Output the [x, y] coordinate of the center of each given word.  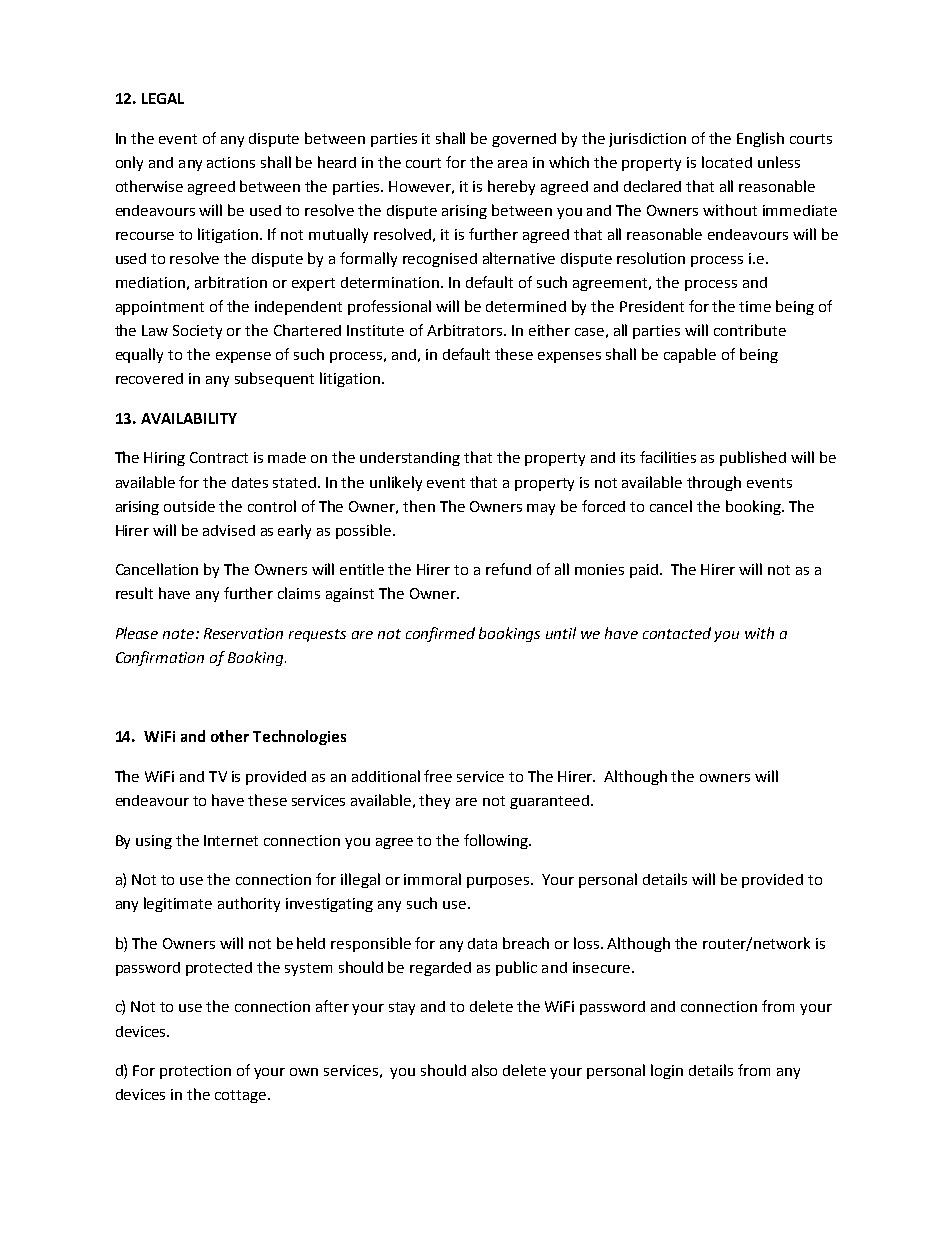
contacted [677, 633]
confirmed [440, 634]
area [512, 164]
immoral [432, 879]
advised [229, 530]
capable [690, 355]
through [714, 483]
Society [197, 332]
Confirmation [160, 658]
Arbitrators [466, 330]
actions [231, 162]
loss [588, 943]
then [419, 506]
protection [195, 1072]
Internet [231, 840]
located [727, 162]
